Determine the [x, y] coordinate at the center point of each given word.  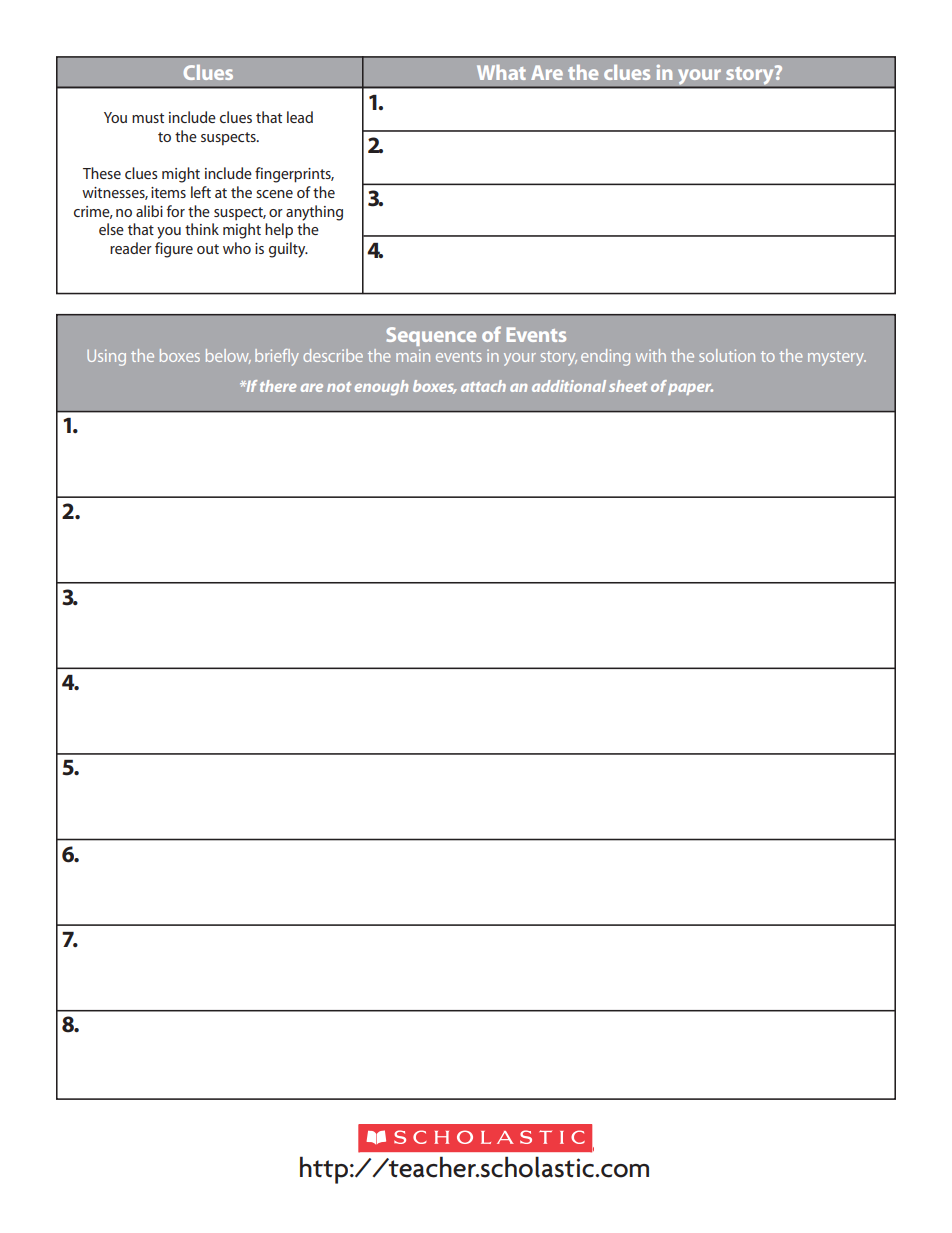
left [201, 192]
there [278, 386]
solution [727, 355]
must [148, 118]
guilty [288, 250]
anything [314, 213]
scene [274, 194]
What [501, 72]
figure [174, 250]
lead [300, 117]
